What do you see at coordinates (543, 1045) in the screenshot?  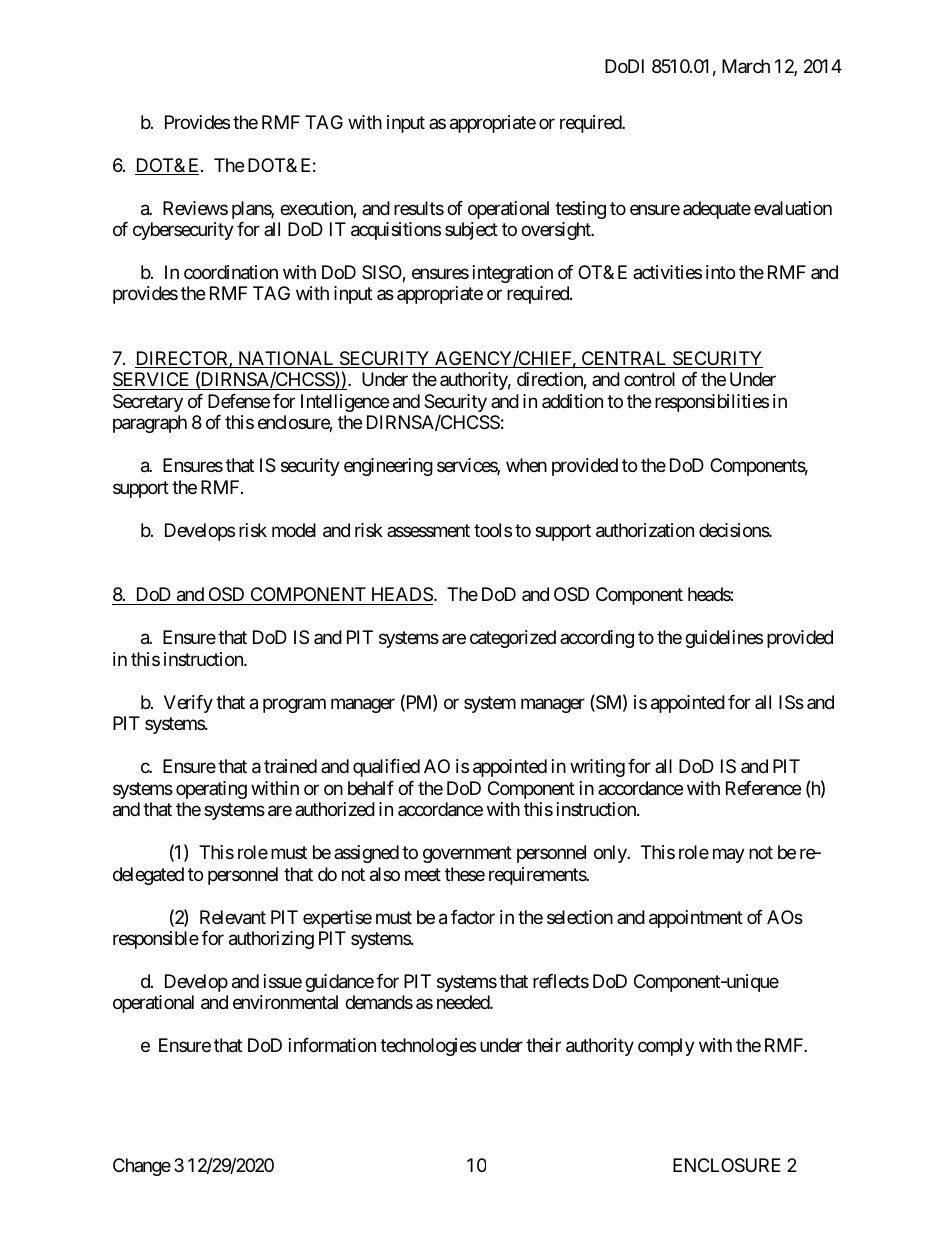 I see `their` at bounding box center [543, 1045].
